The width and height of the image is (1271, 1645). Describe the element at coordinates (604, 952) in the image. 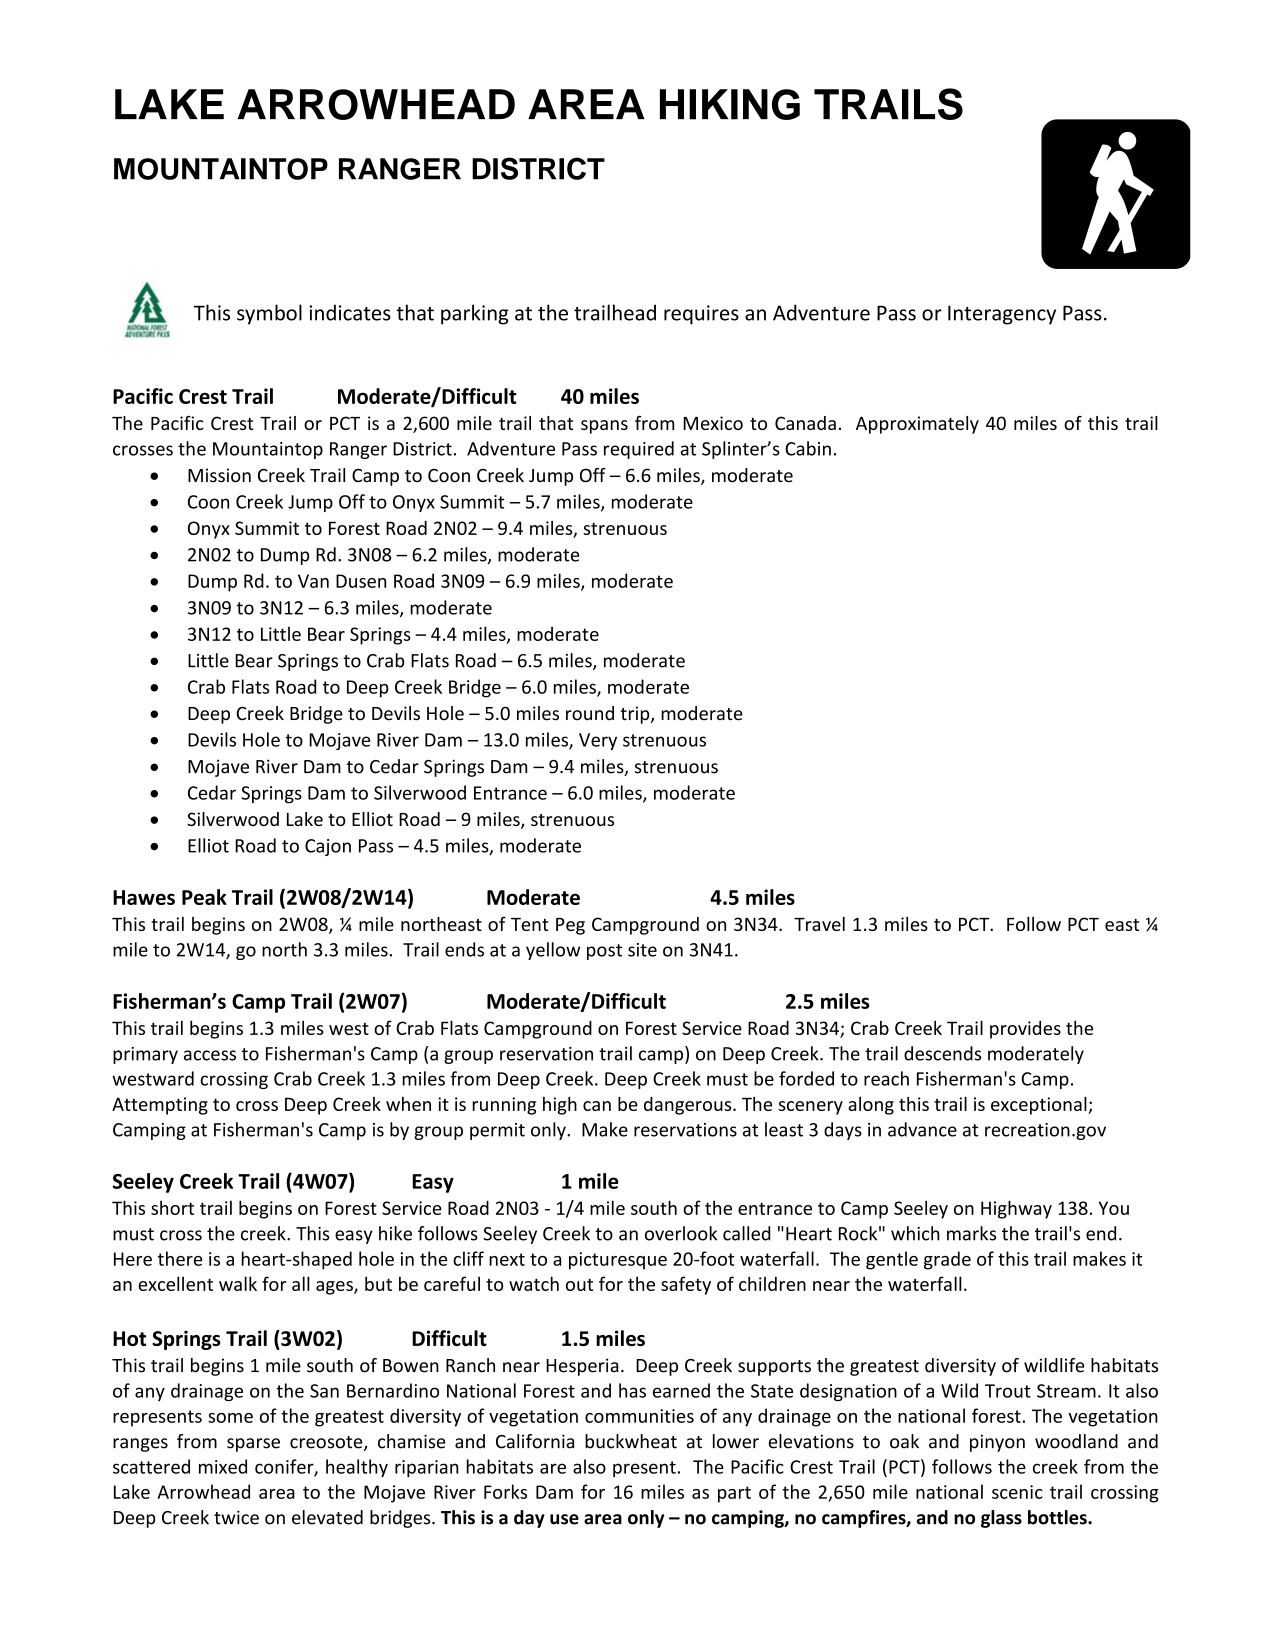

I see `post` at that location.
